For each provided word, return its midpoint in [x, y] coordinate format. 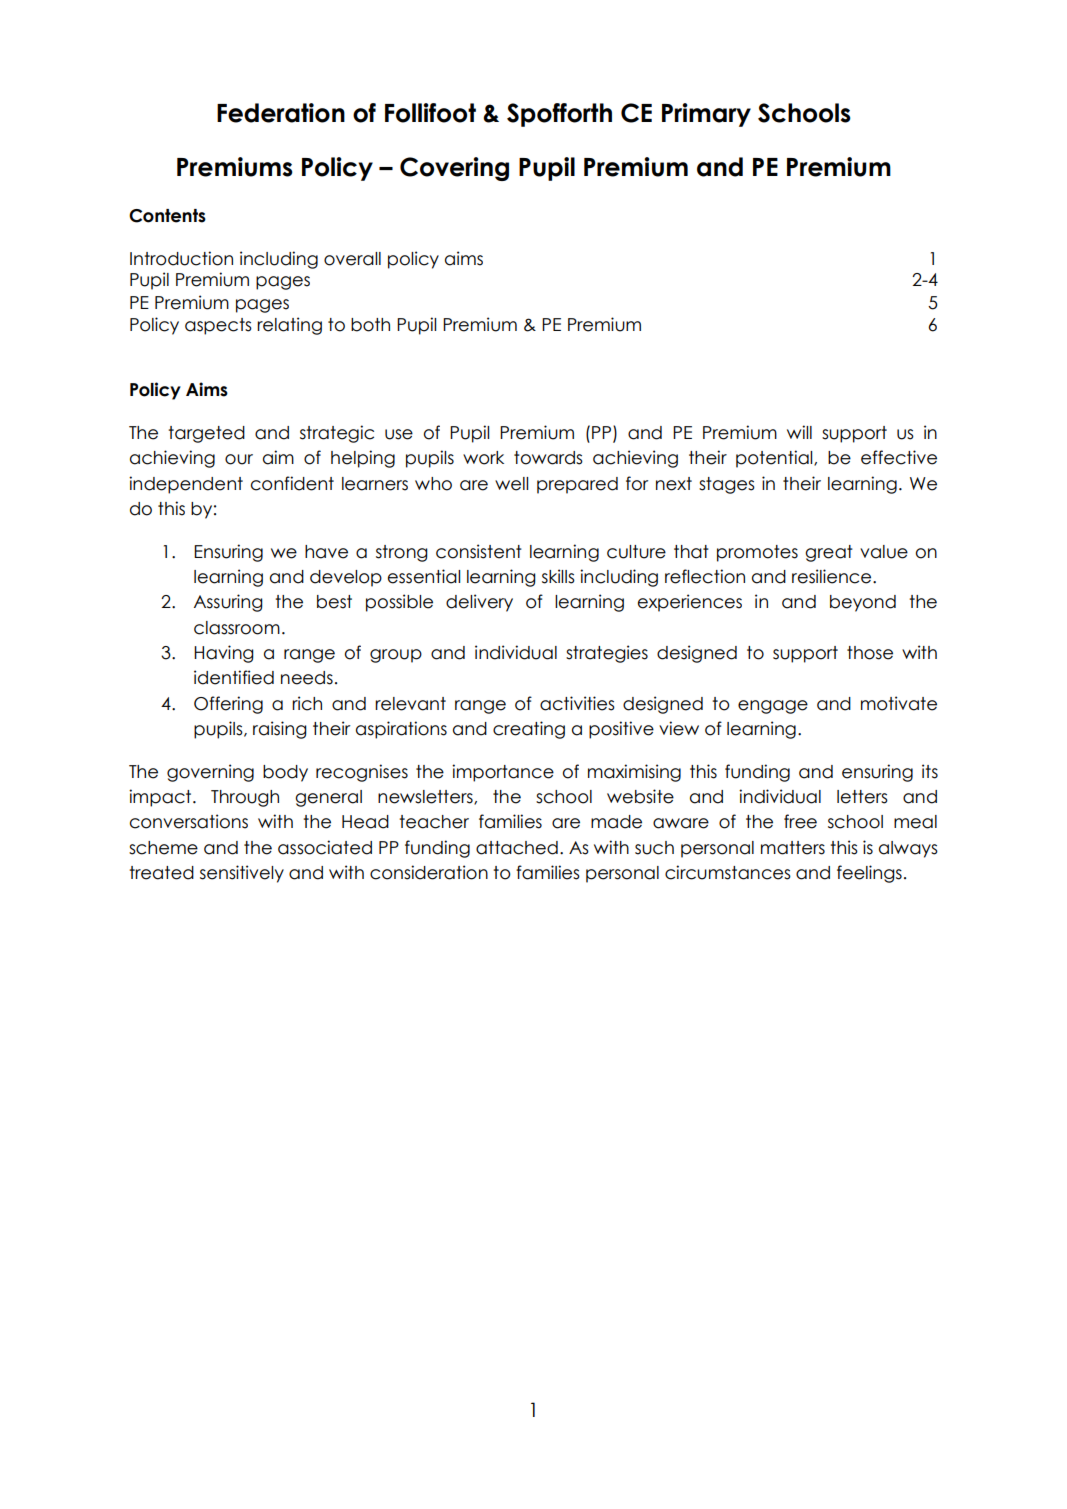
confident [292, 483]
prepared [577, 485]
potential [775, 459]
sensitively [242, 874]
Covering [454, 169]
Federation [281, 113]
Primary [706, 115]
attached [517, 848]
